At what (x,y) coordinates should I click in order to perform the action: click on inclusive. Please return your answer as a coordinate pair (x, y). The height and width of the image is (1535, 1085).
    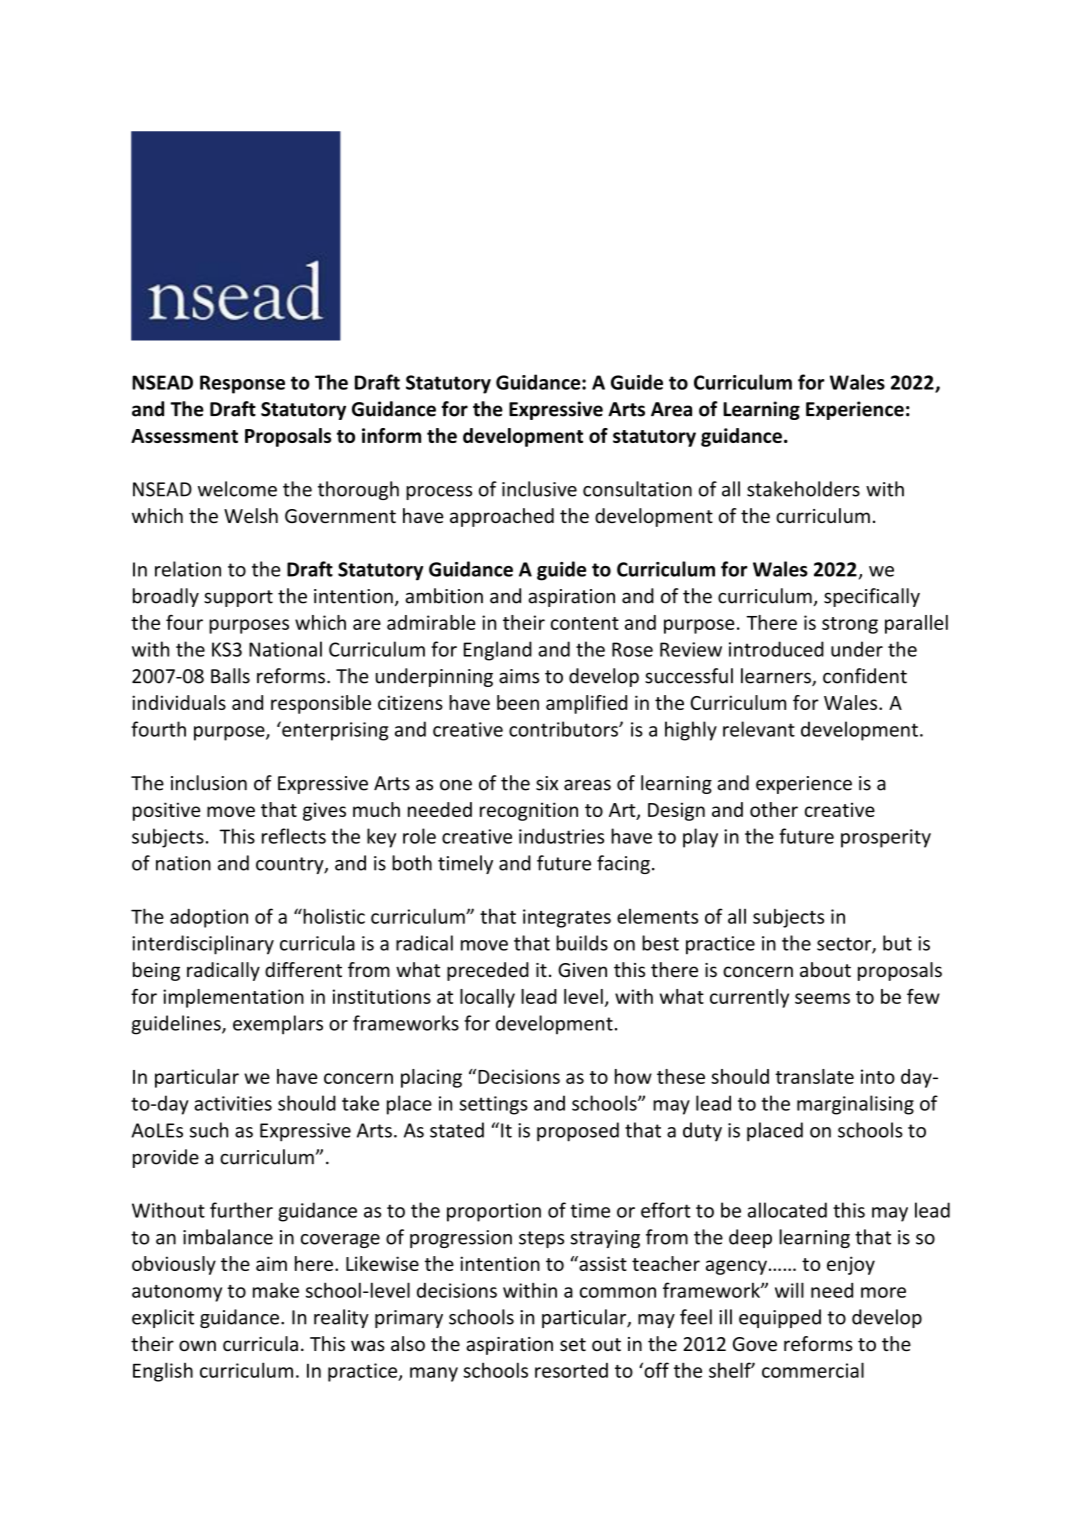
    Looking at the image, I should click on (539, 489).
